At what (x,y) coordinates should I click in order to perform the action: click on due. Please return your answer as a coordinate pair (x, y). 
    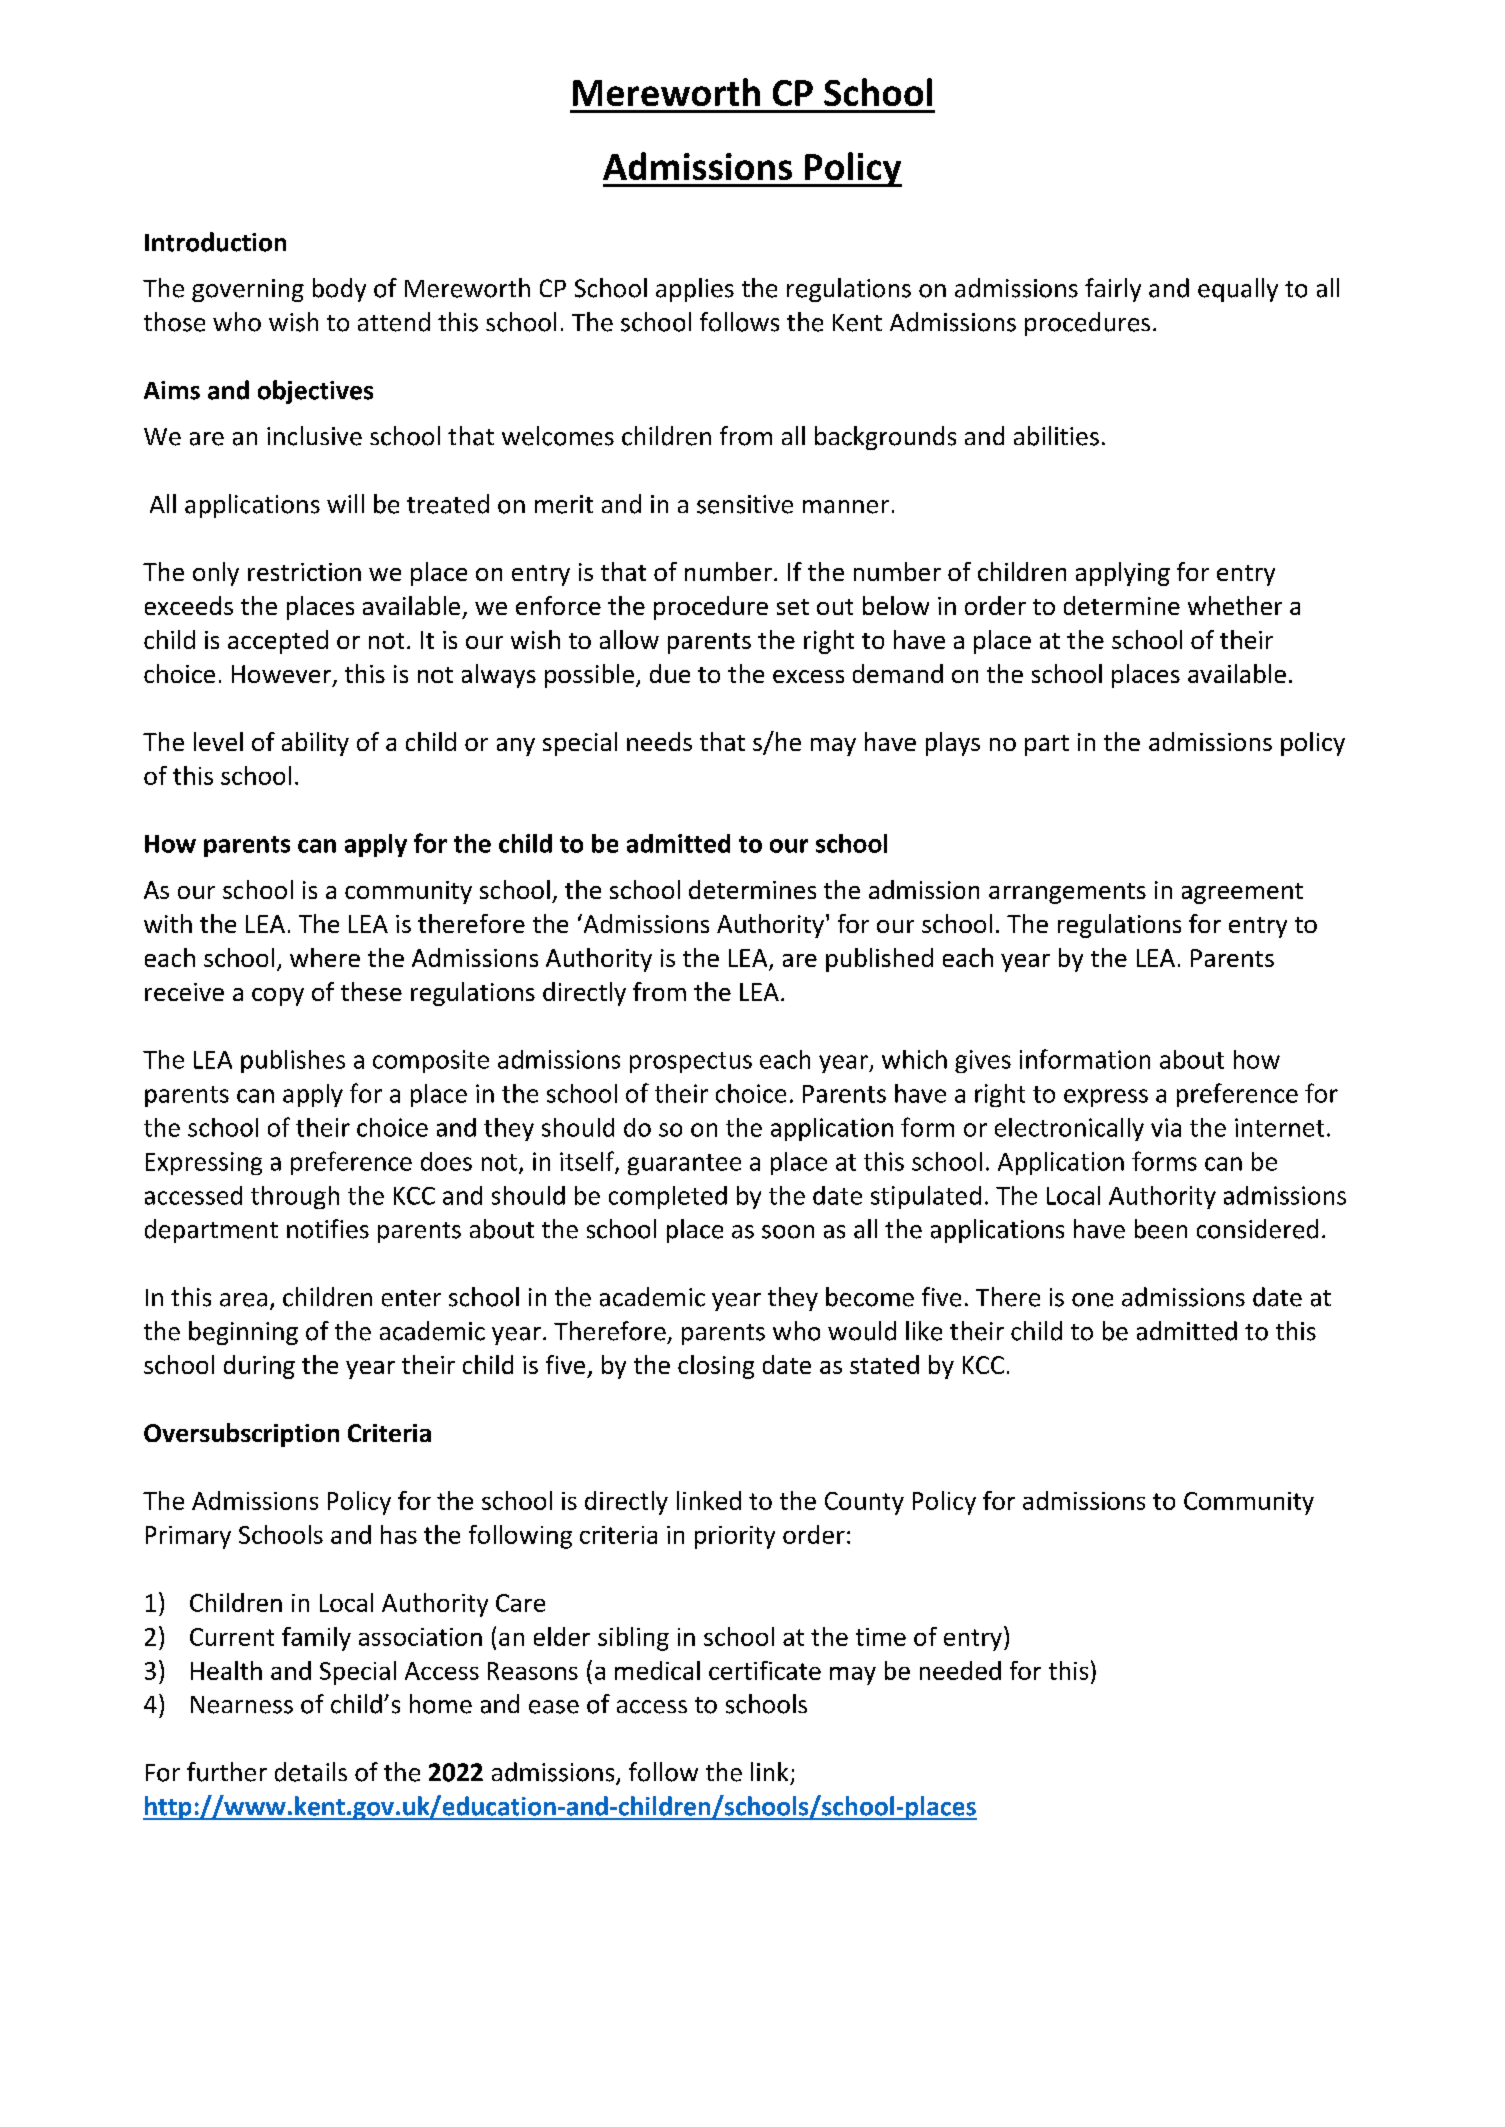
    Looking at the image, I should click on (670, 673).
